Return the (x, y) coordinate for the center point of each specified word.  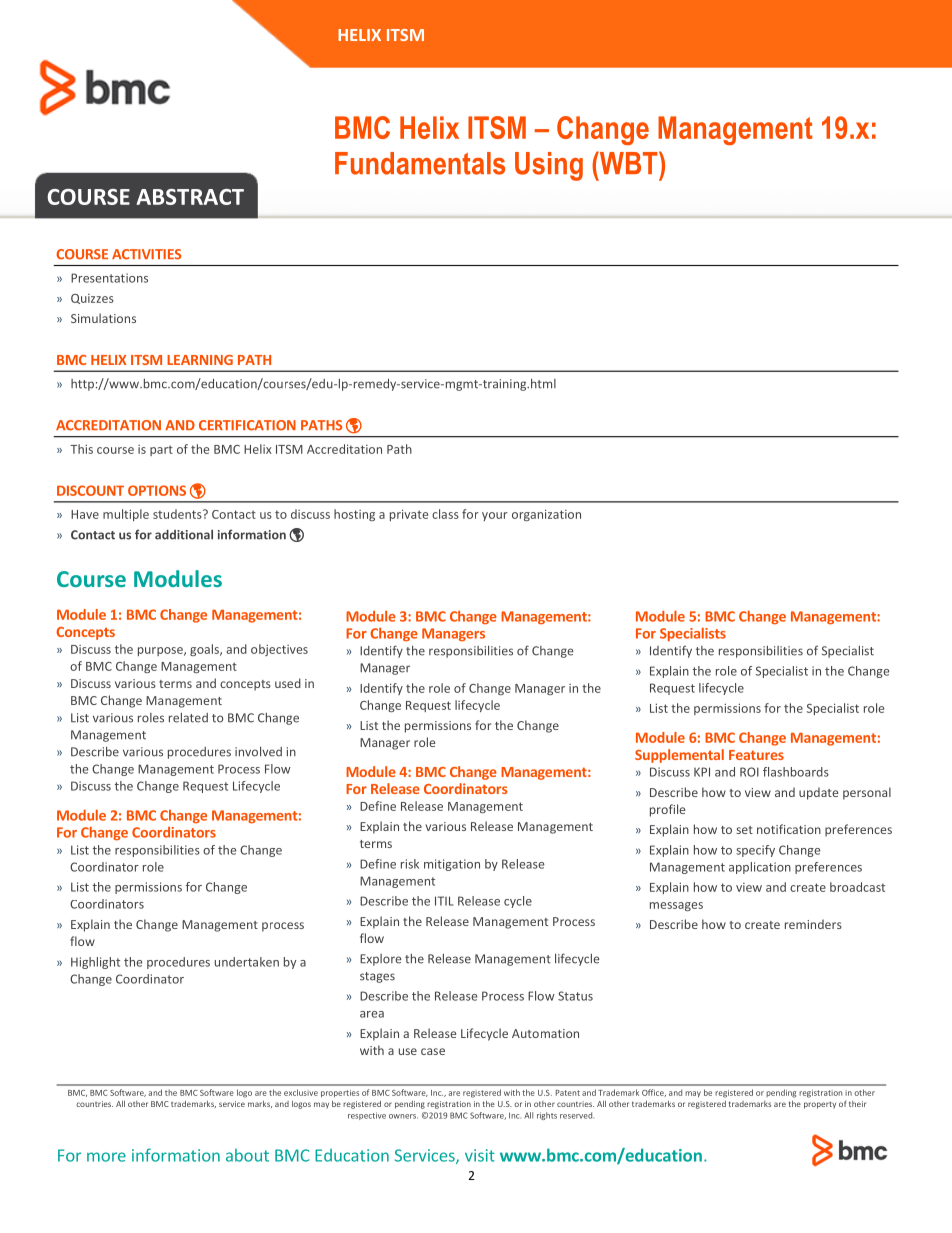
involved (258, 752)
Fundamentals (420, 163)
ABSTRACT (190, 197)
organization (546, 515)
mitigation (452, 865)
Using (549, 166)
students (178, 514)
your (495, 516)
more (106, 1157)
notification (789, 829)
